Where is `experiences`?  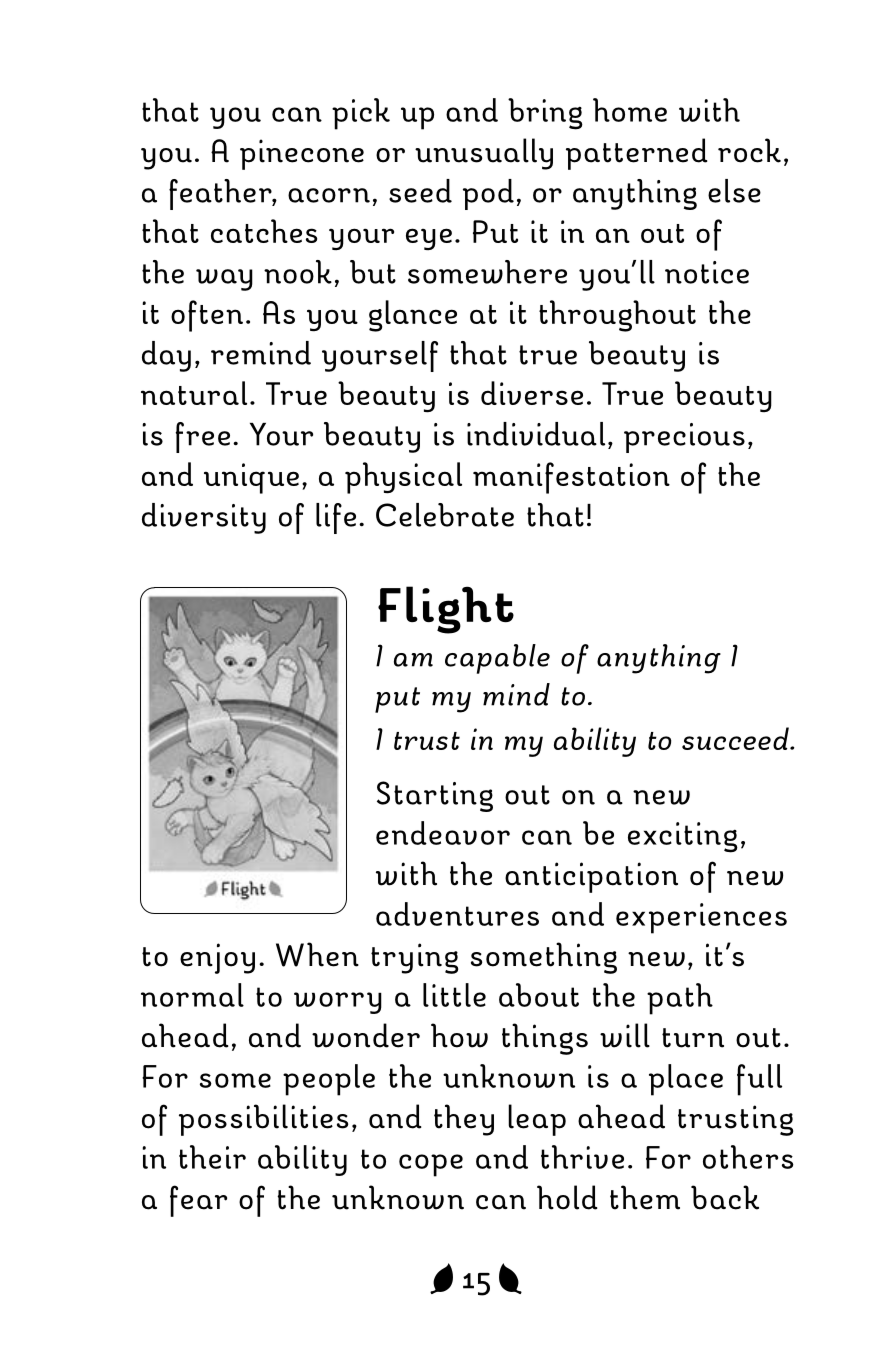 experiences is located at coordinates (701, 918).
